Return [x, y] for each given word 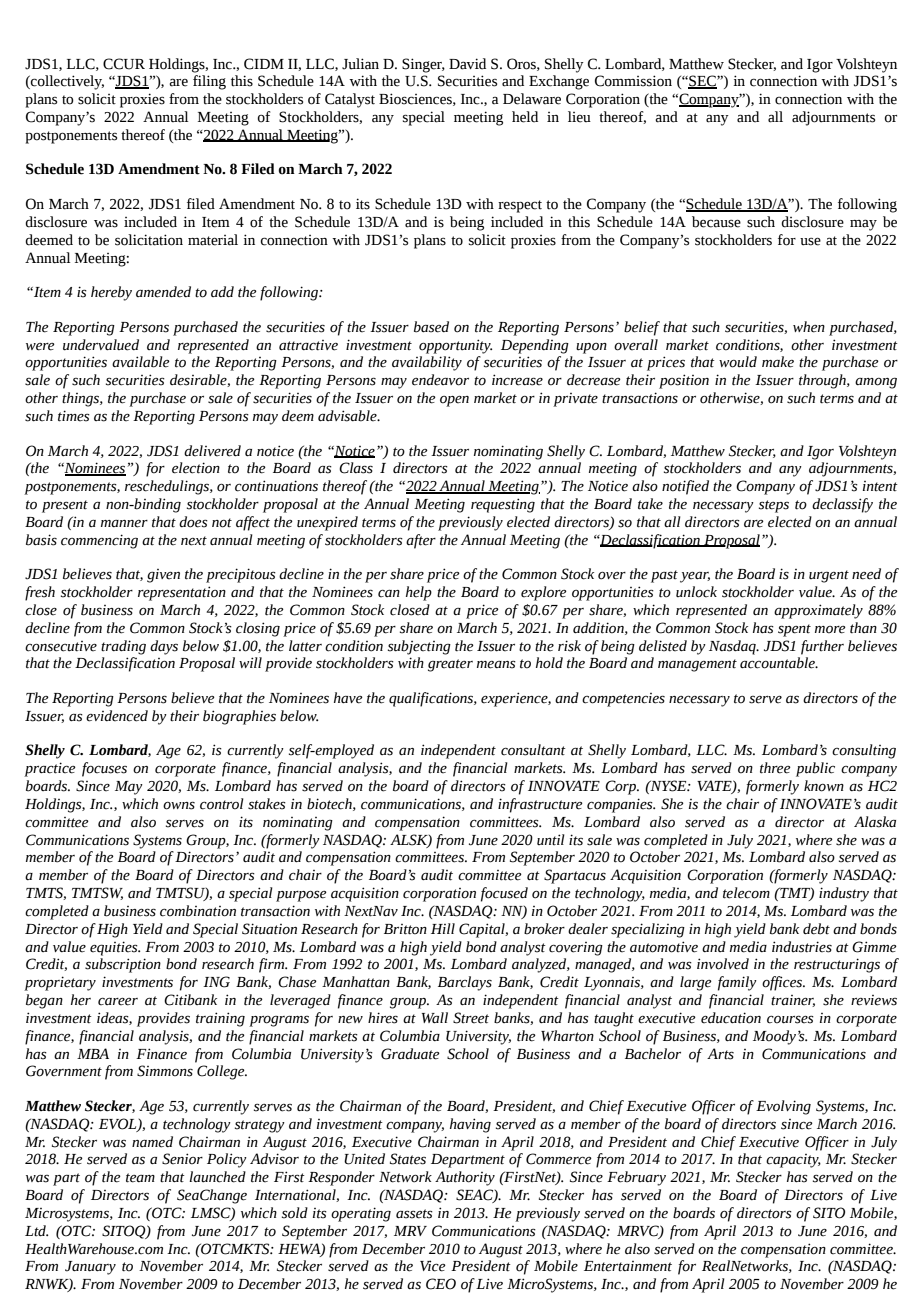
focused [504, 894]
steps [774, 506]
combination [198, 911]
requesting [503, 505]
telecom [746, 893]
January [90, 1268]
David [467, 64]
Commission [633, 81]
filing [209, 82]
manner [124, 524]
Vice [433, 1266]
